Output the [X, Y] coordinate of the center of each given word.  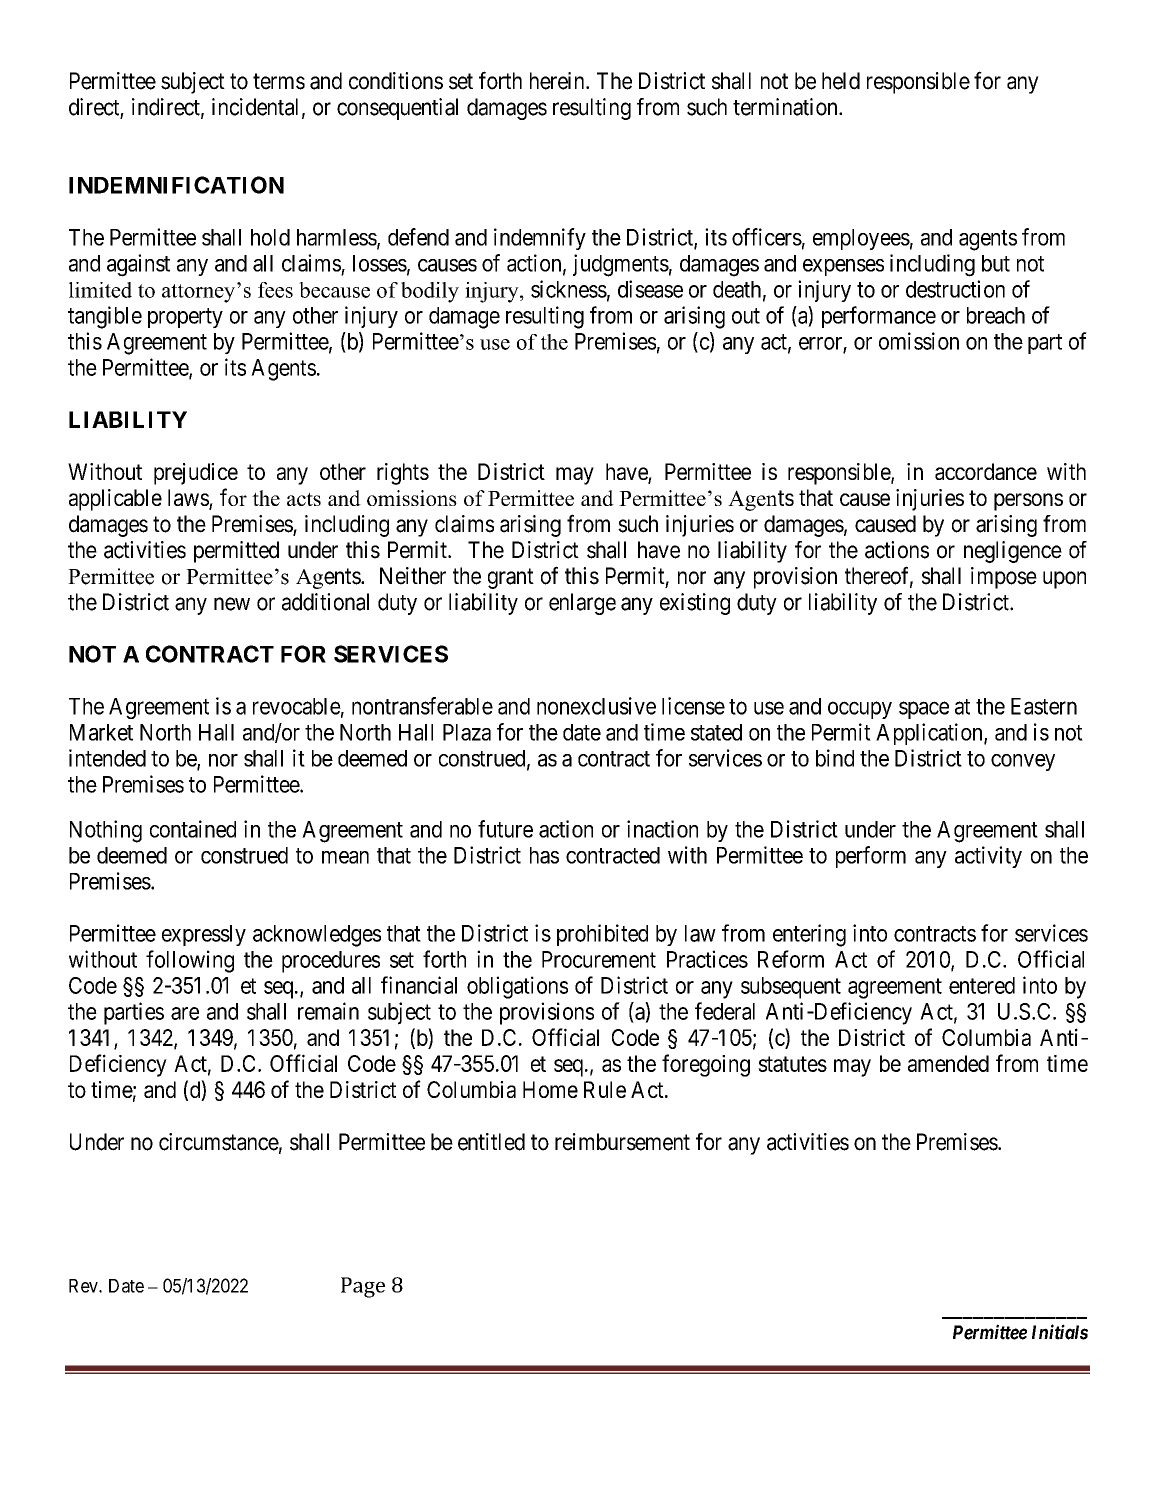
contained [193, 829]
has [544, 855]
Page [363, 1287]
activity [988, 857]
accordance [986, 471]
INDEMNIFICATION [176, 185]
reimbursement [622, 1142]
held [841, 81]
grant [511, 578]
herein [558, 81]
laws [189, 499]
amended [948, 1063]
